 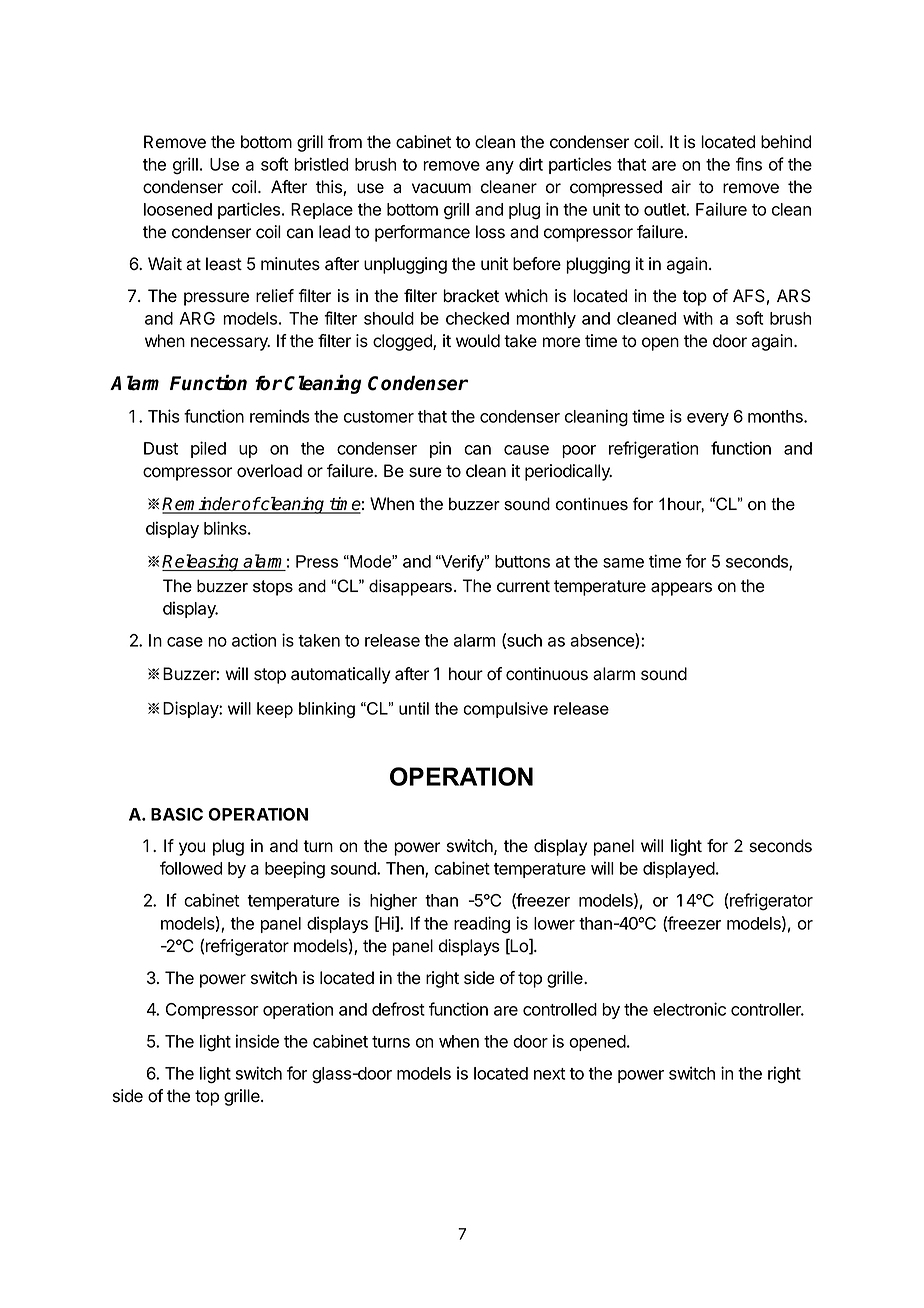 What do you see at coordinates (526, 450) in the screenshot?
I see `cause` at bounding box center [526, 450].
